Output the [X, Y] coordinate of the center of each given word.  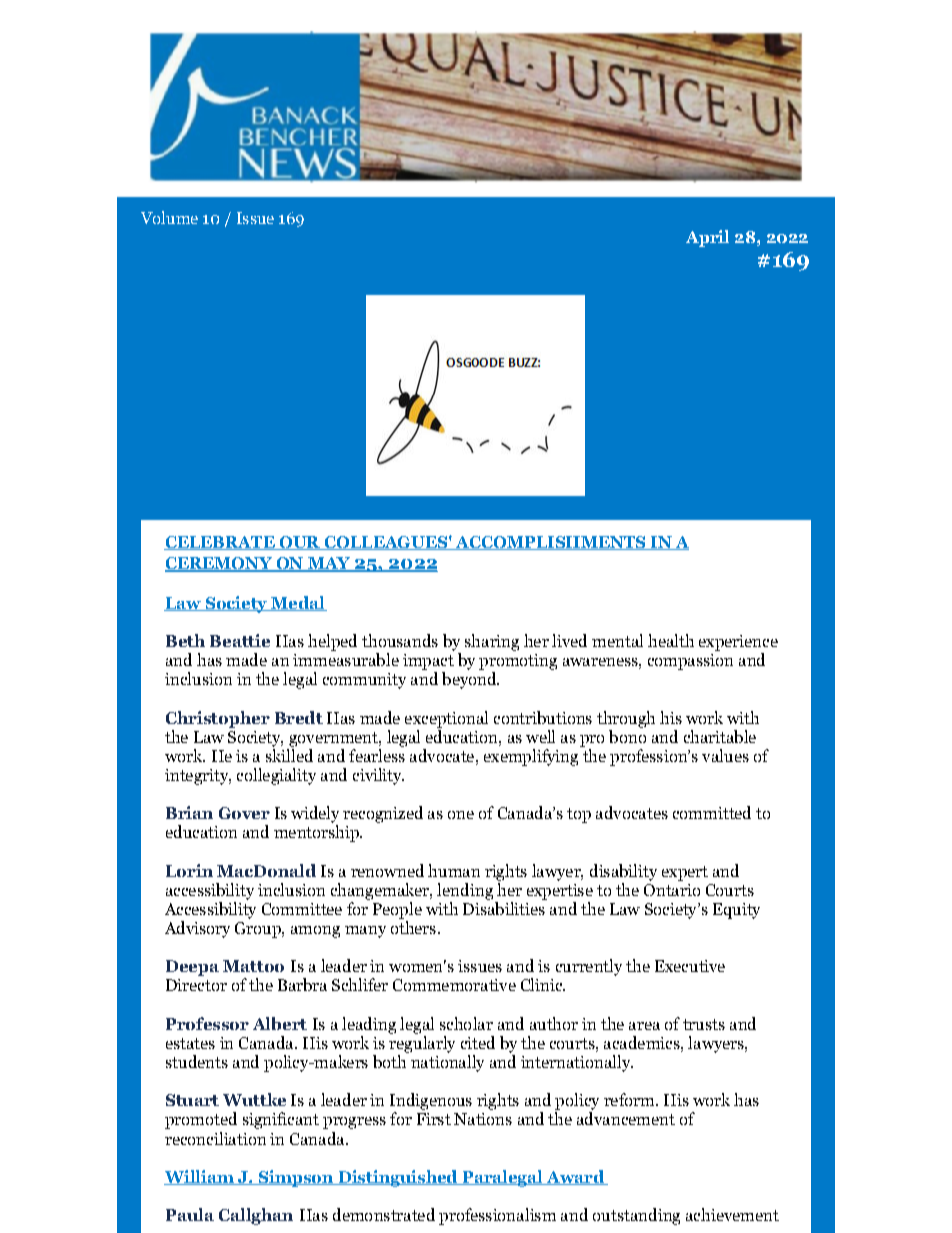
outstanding [636, 1216]
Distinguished [398, 1178]
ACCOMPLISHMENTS [551, 543]
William [200, 1177]
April [707, 238]
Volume [169, 217]
